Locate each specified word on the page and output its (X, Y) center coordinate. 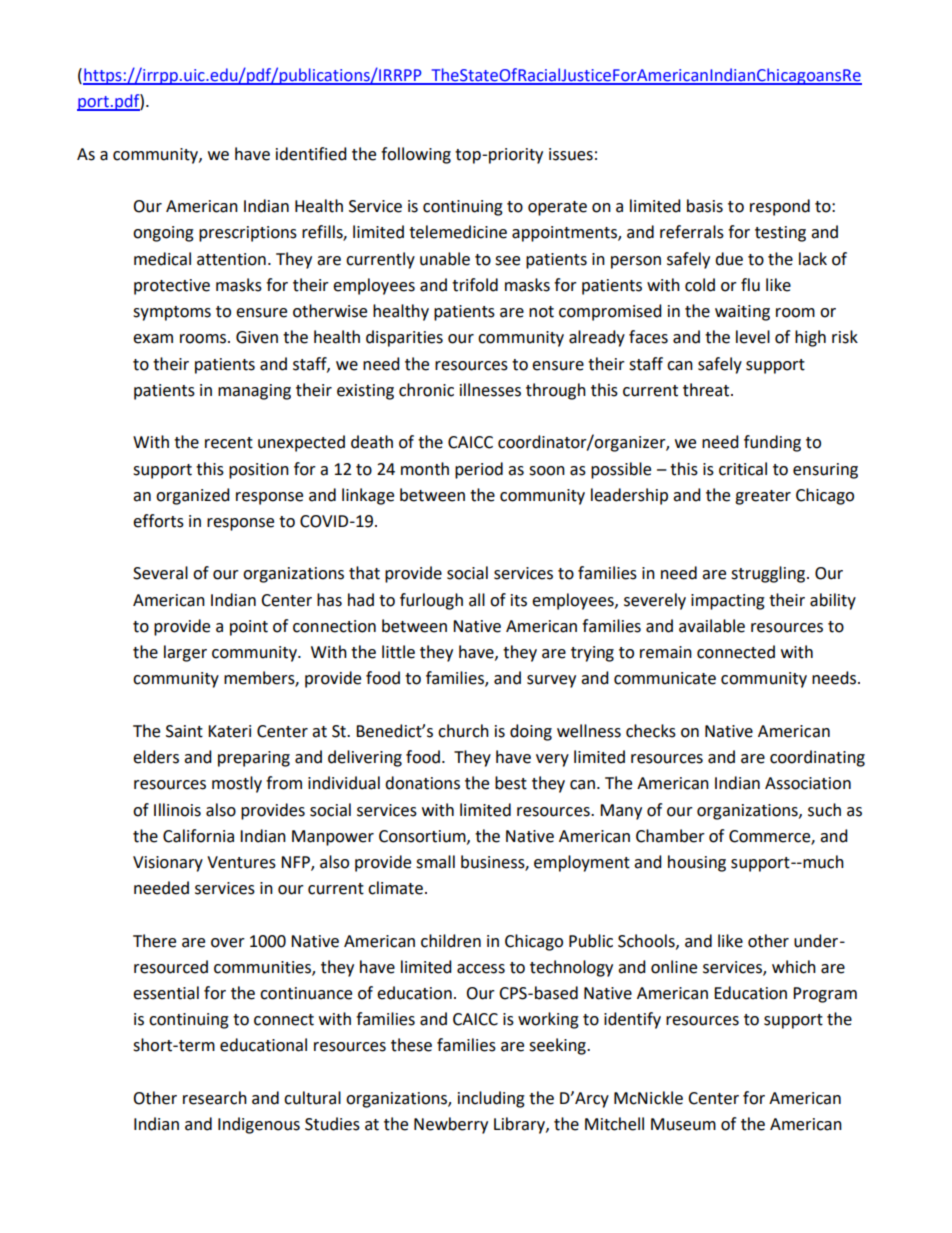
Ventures (241, 862)
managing (254, 392)
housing (697, 863)
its (519, 600)
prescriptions (248, 234)
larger (185, 653)
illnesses (490, 390)
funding (772, 443)
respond (780, 207)
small (435, 862)
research (215, 1098)
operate (557, 208)
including (491, 1099)
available (712, 626)
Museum (683, 1124)
